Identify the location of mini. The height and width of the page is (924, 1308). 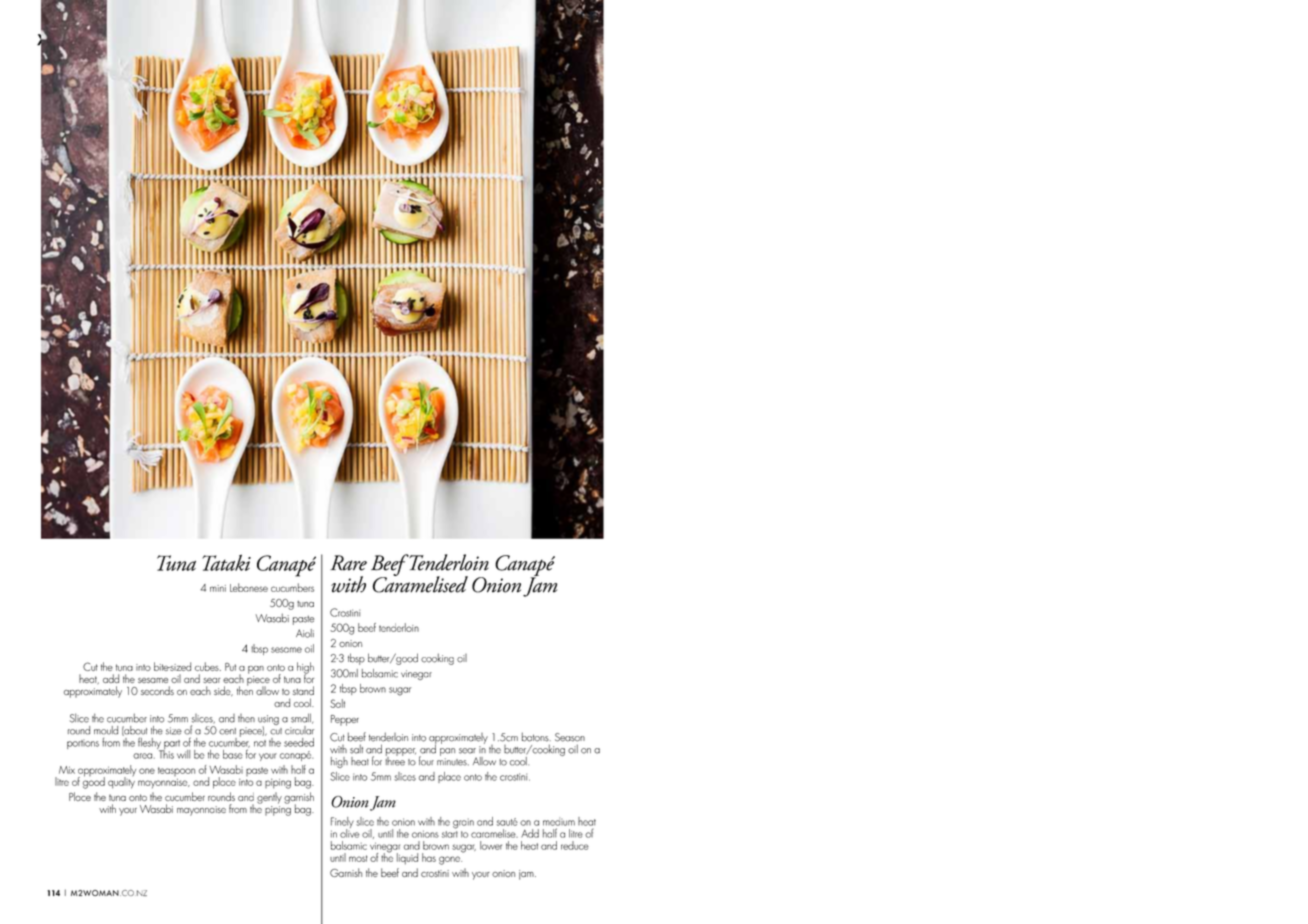
(218, 588).
